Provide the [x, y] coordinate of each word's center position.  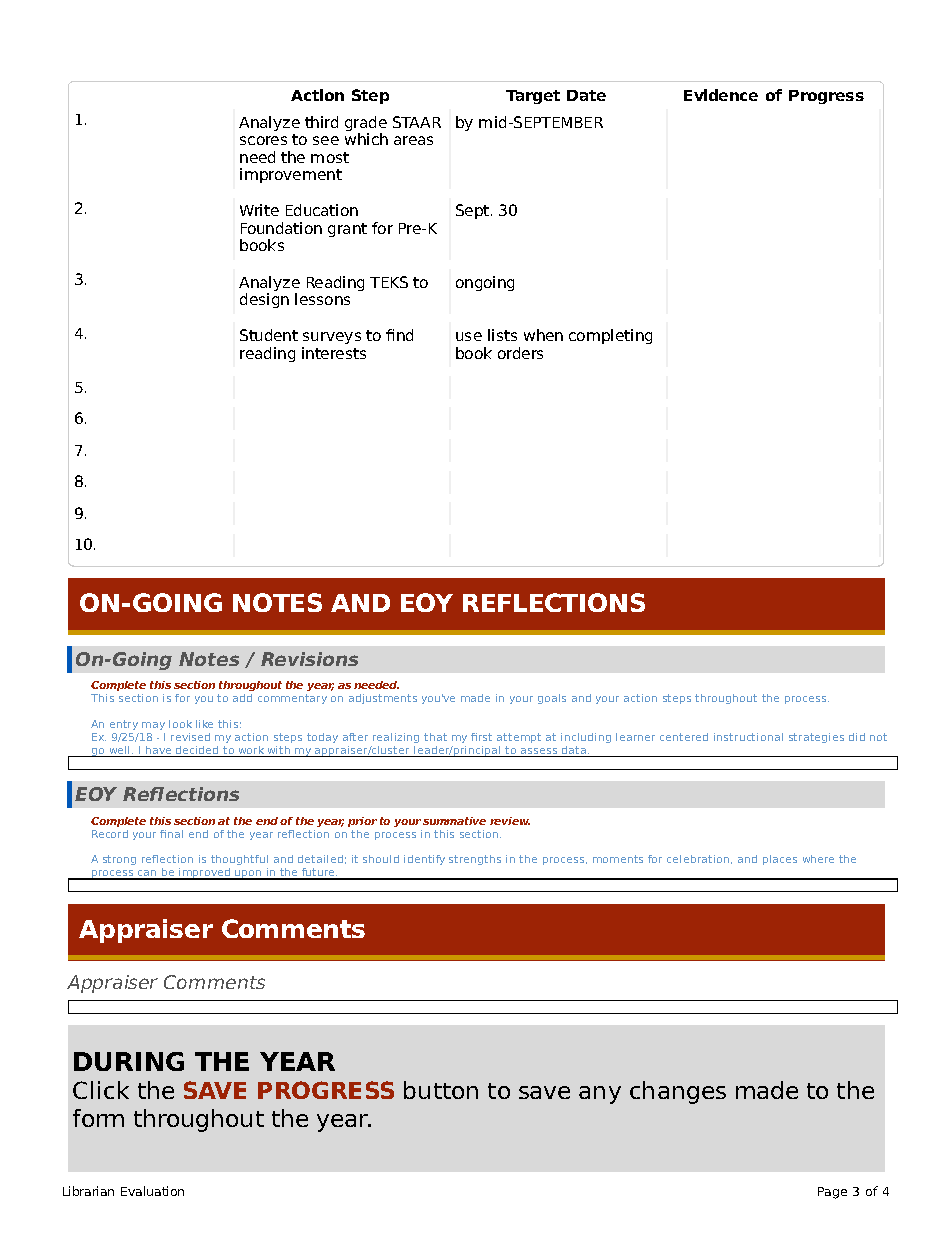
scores [263, 140]
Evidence [721, 95]
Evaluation [152, 1191]
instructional [748, 737]
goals [552, 699]
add [242, 698]
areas [413, 140]
